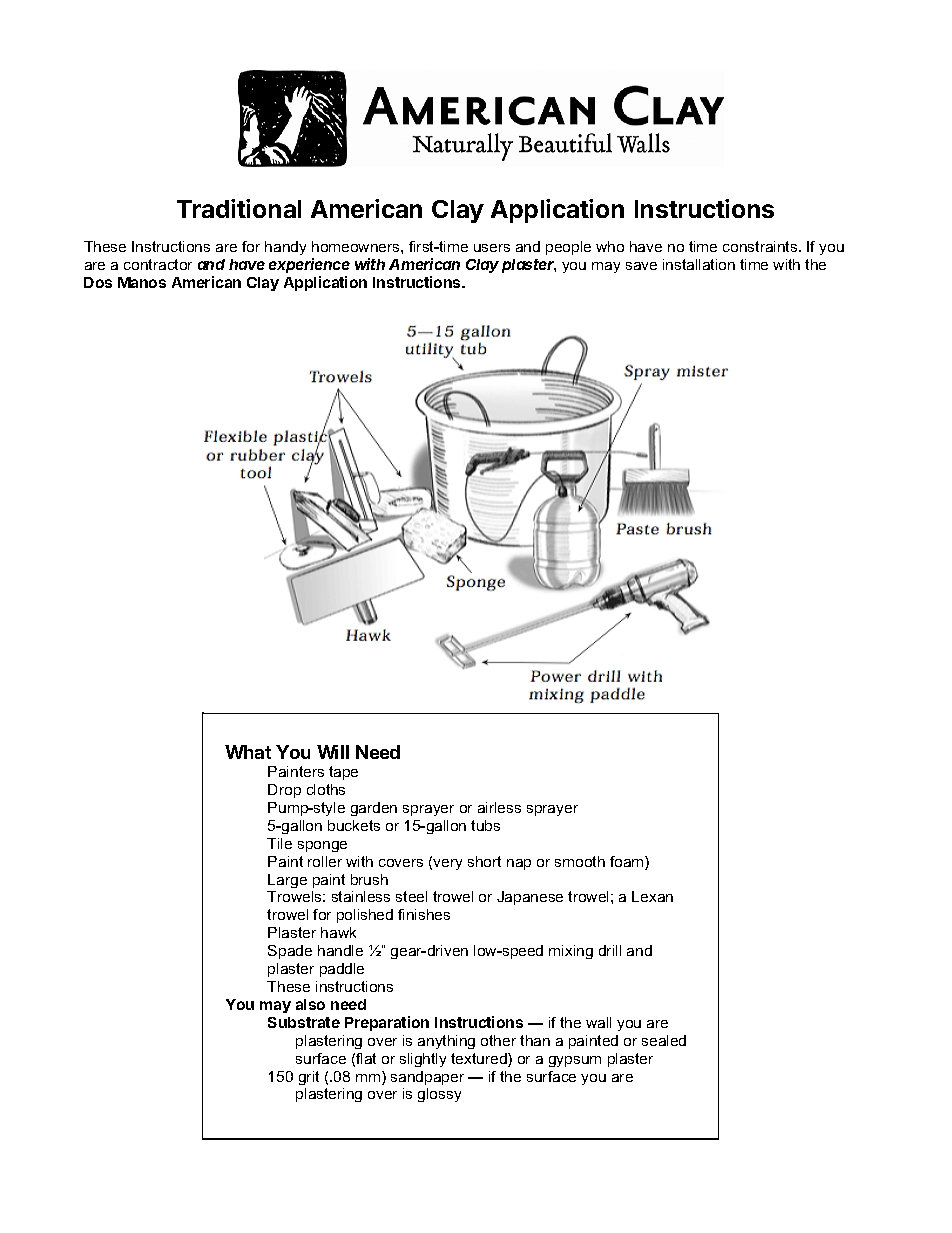 This screenshot has height=1233, width=952. Describe the element at coordinates (333, 752) in the screenshot. I see `Will` at that location.
